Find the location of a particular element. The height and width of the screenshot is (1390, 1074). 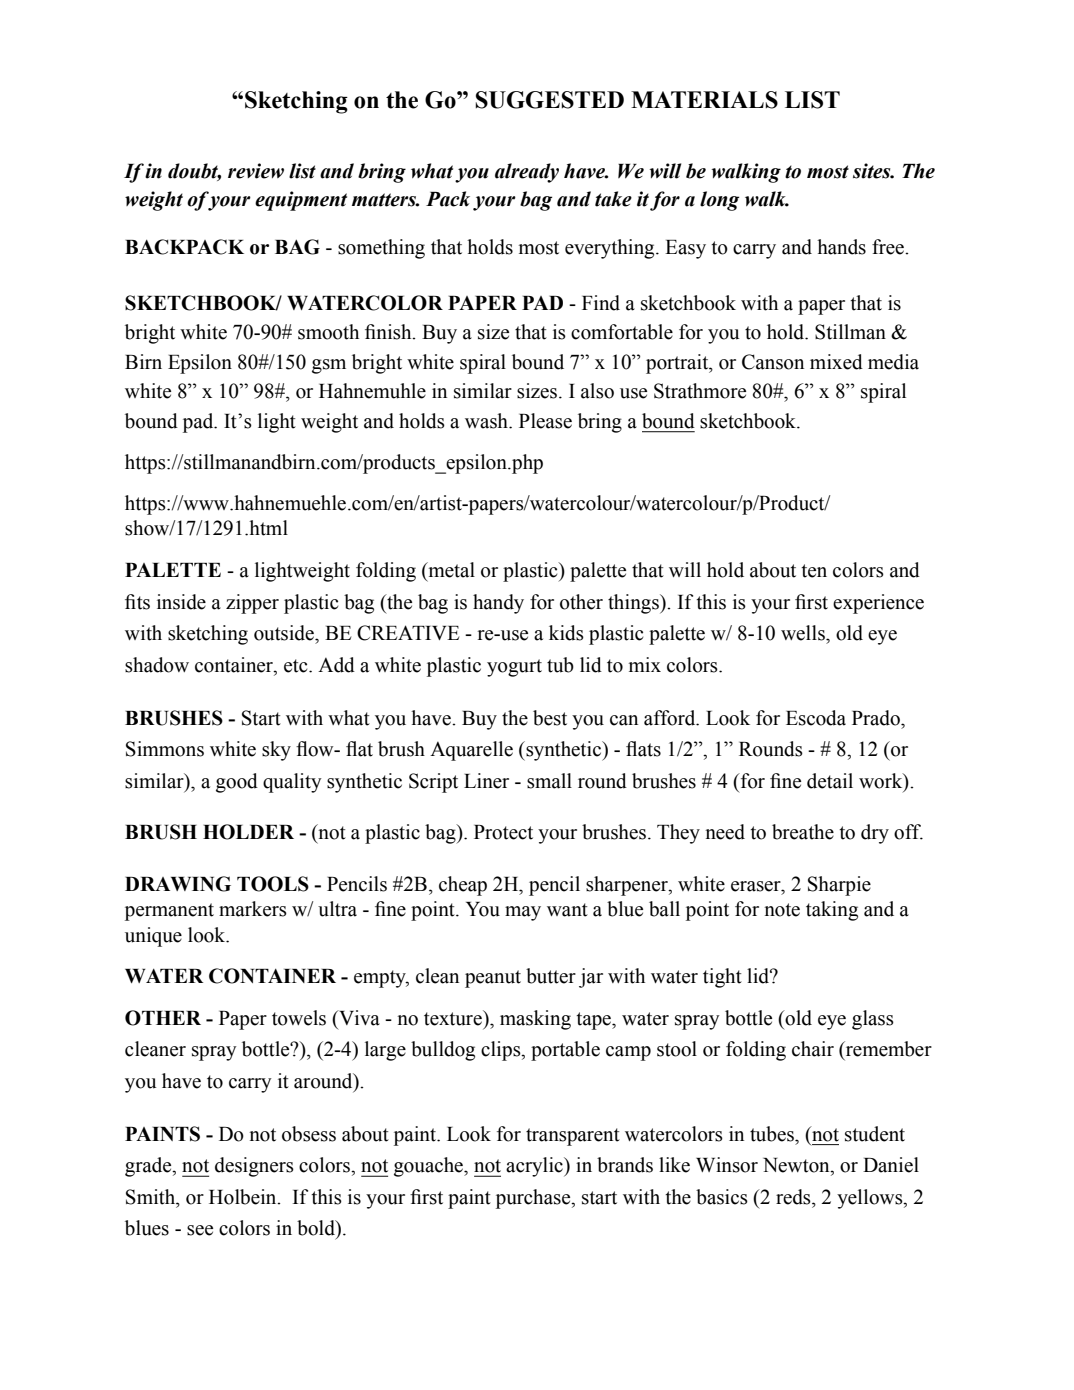

reds is located at coordinates (794, 1197).
